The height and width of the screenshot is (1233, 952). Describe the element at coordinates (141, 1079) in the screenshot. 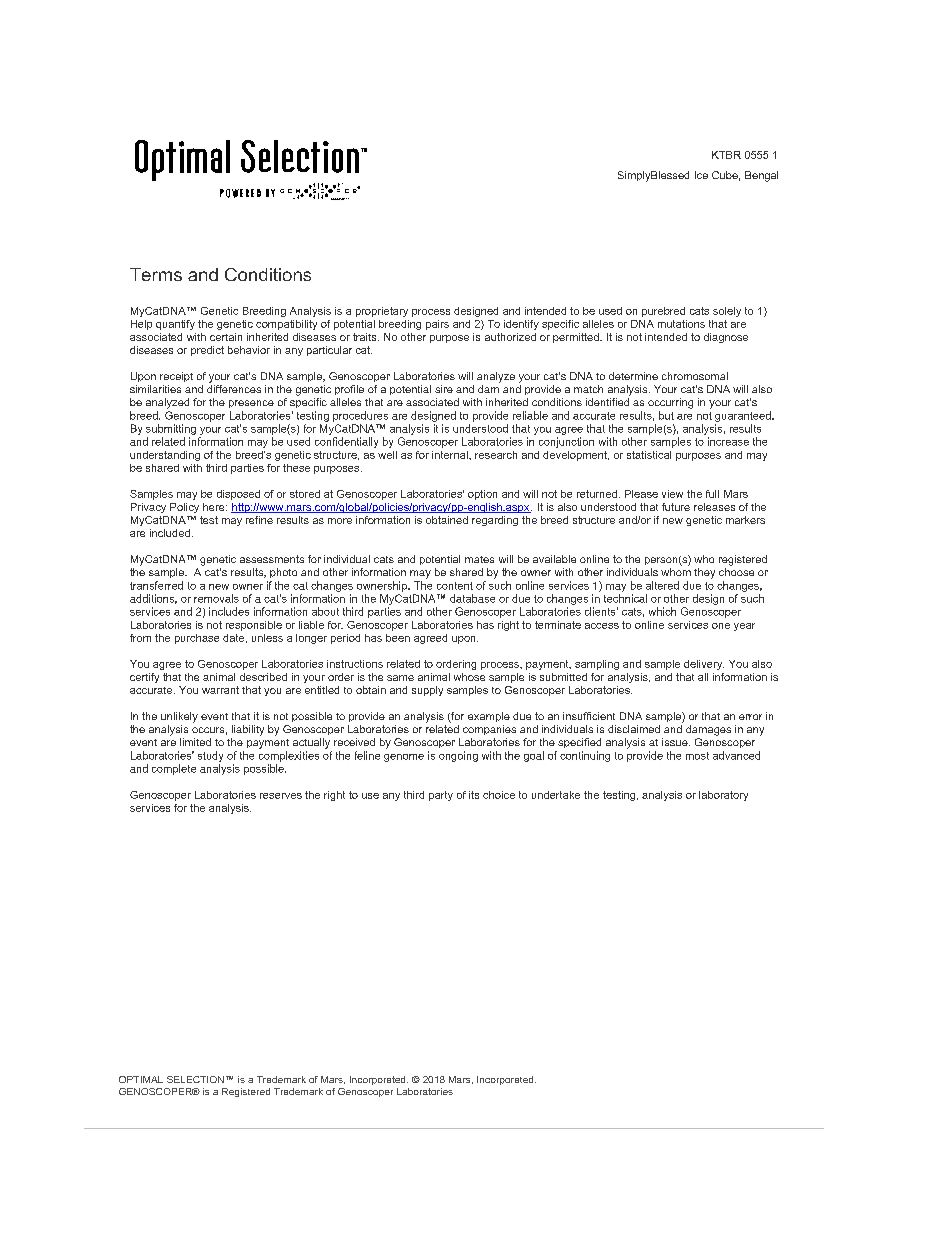

I see `OPTIMAL` at that location.
